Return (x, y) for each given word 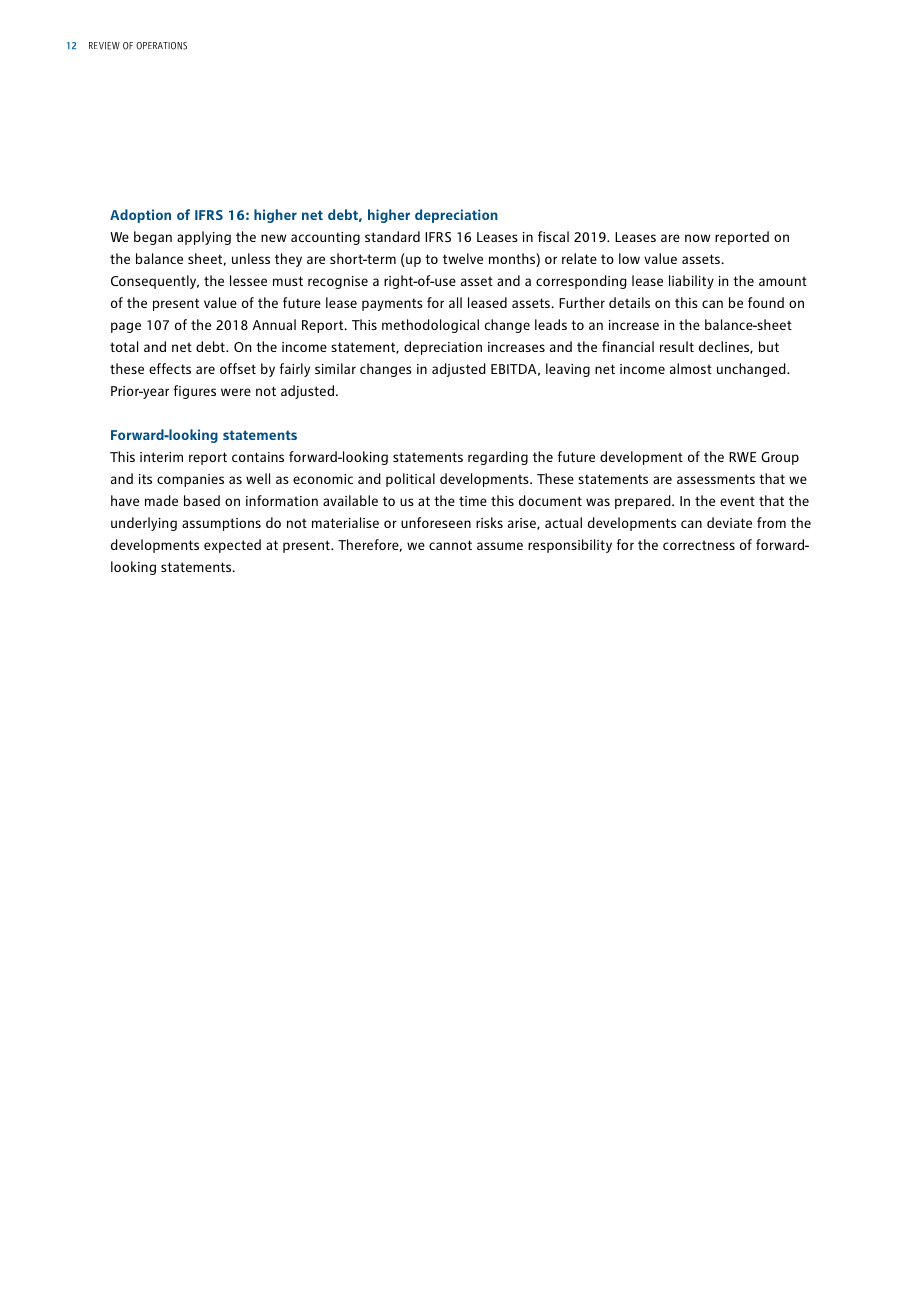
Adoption (140, 216)
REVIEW (104, 46)
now (697, 238)
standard (392, 236)
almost (691, 368)
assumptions (221, 524)
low (629, 258)
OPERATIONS (161, 46)
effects (170, 368)
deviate (729, 522)
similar (335, 368)
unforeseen (436, 522)
